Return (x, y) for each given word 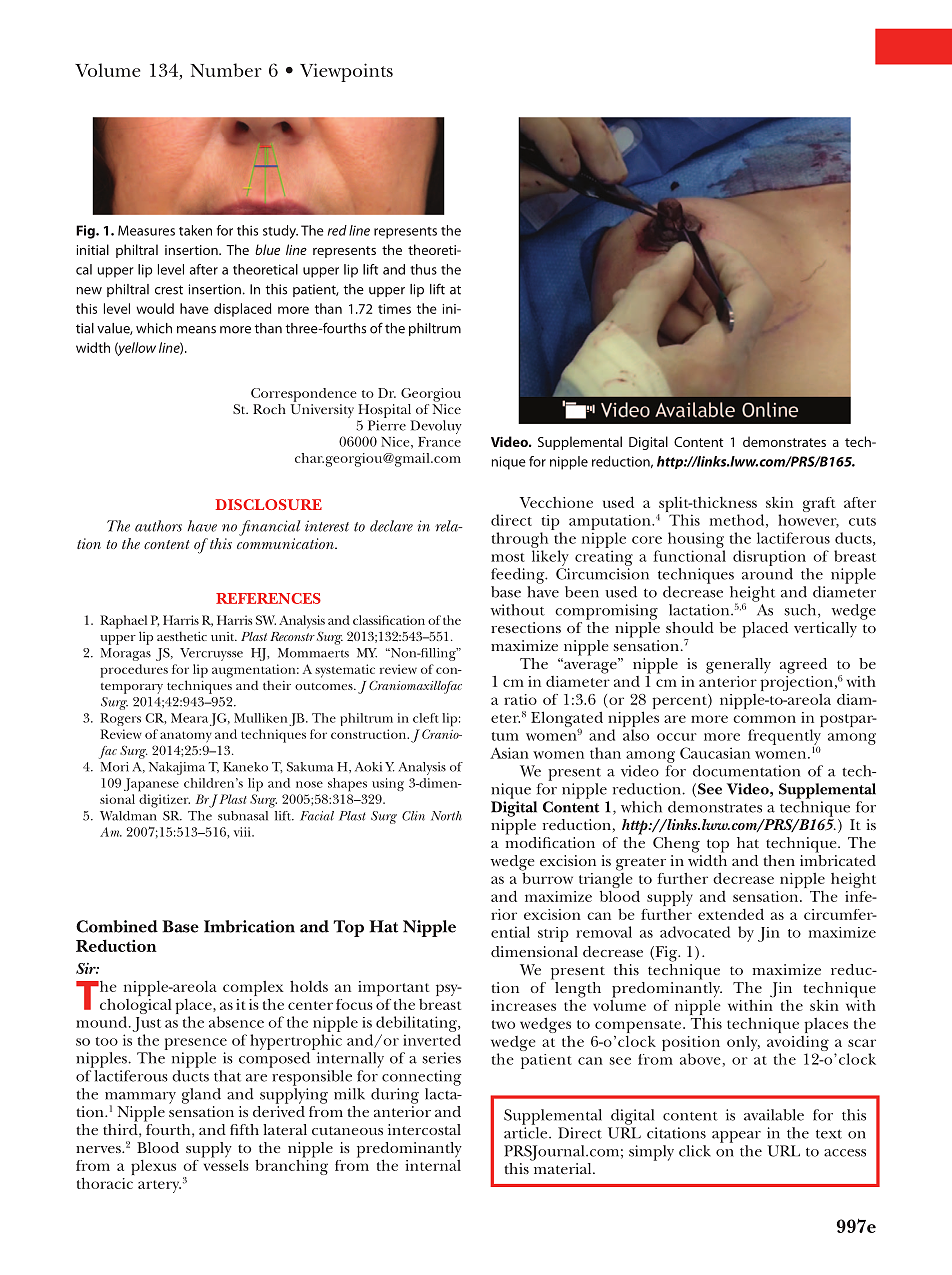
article (527, 1131)
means (196, 330)
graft (819, 504)
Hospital (384, 411)
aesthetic (182, 636)
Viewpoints (346, 72)
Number (226, 70)
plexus (153, 1167)
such (802, 611)
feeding (519, 576)
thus (423, 269)
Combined (117, 926)
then (779, 860)
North (446, 816)
